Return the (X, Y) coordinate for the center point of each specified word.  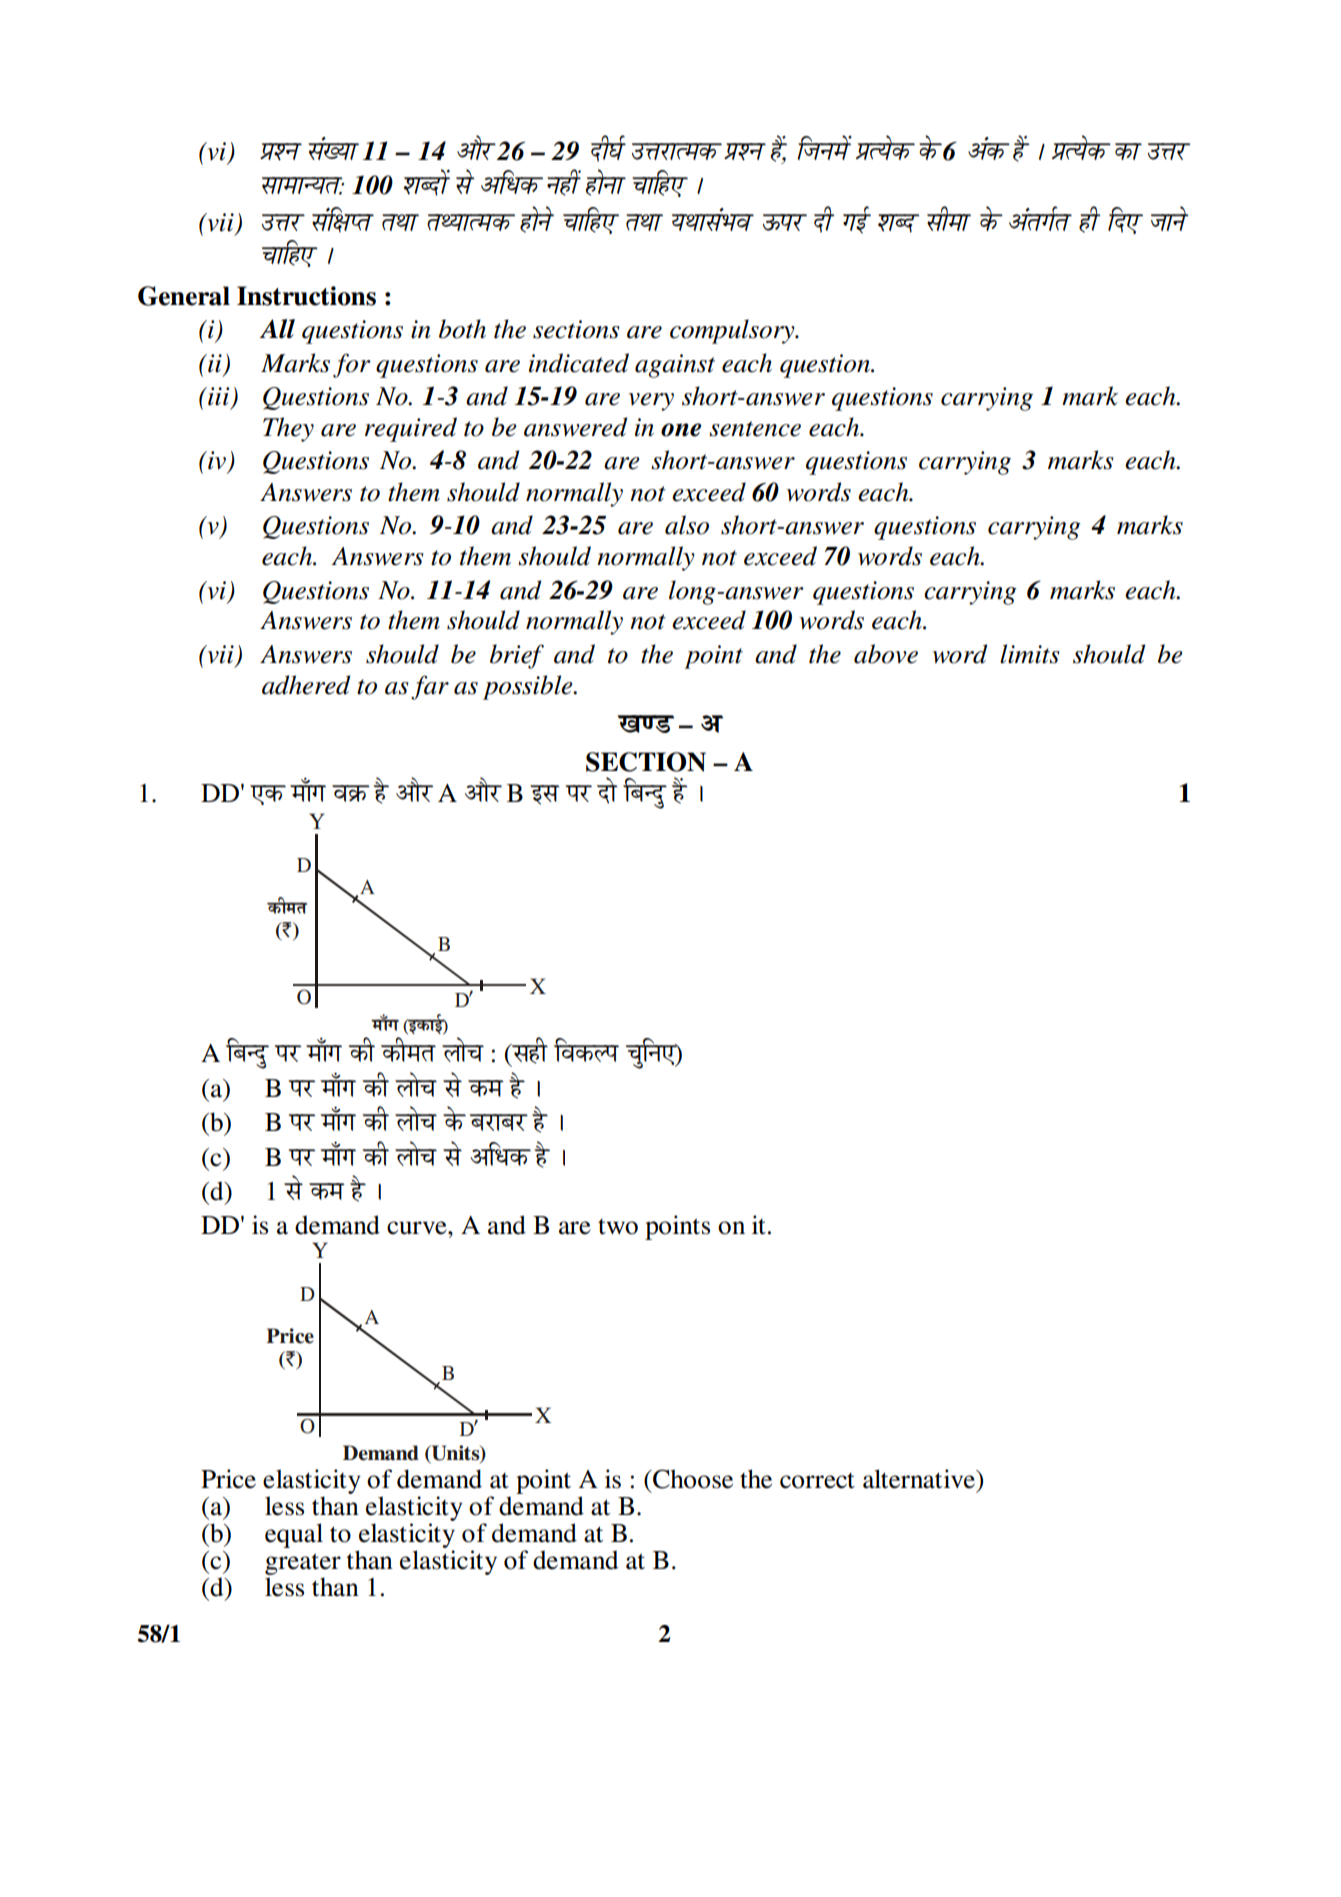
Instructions (306, 296)
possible (529, 687)
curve (418, 1228)
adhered (306, 685)
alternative (920, 1479)
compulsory (733, 331)
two (618, 1227)
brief (517, 656)
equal (294, 1535)
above (886, 654)
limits (1030, 654)
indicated (579, 363)
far (430, 687)
